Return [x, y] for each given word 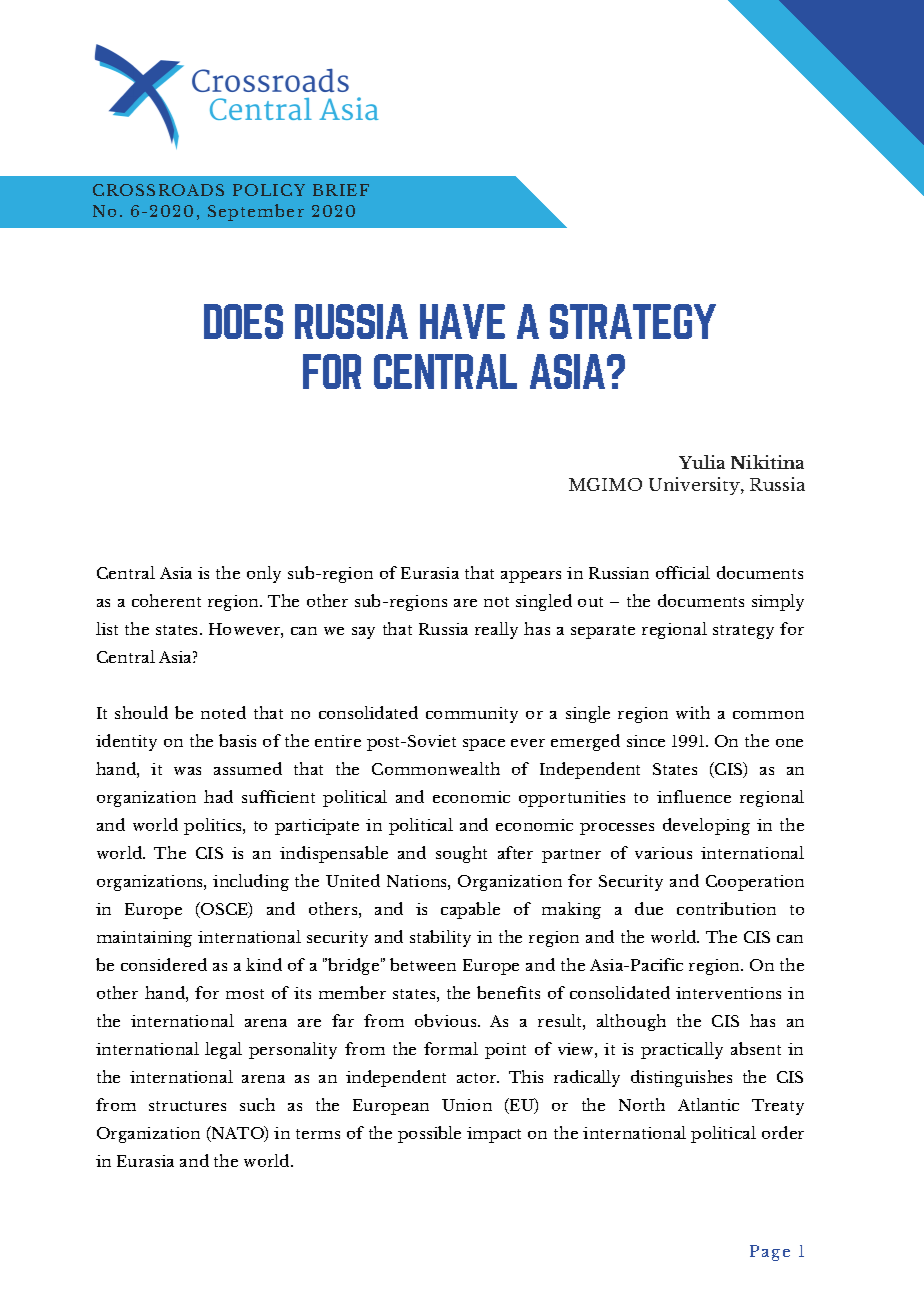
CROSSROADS [158, 190]
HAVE [462, 321]
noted [223, 712]
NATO [238, 1134]
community [472, 715]
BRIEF [341, 190]
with [693, 712]
